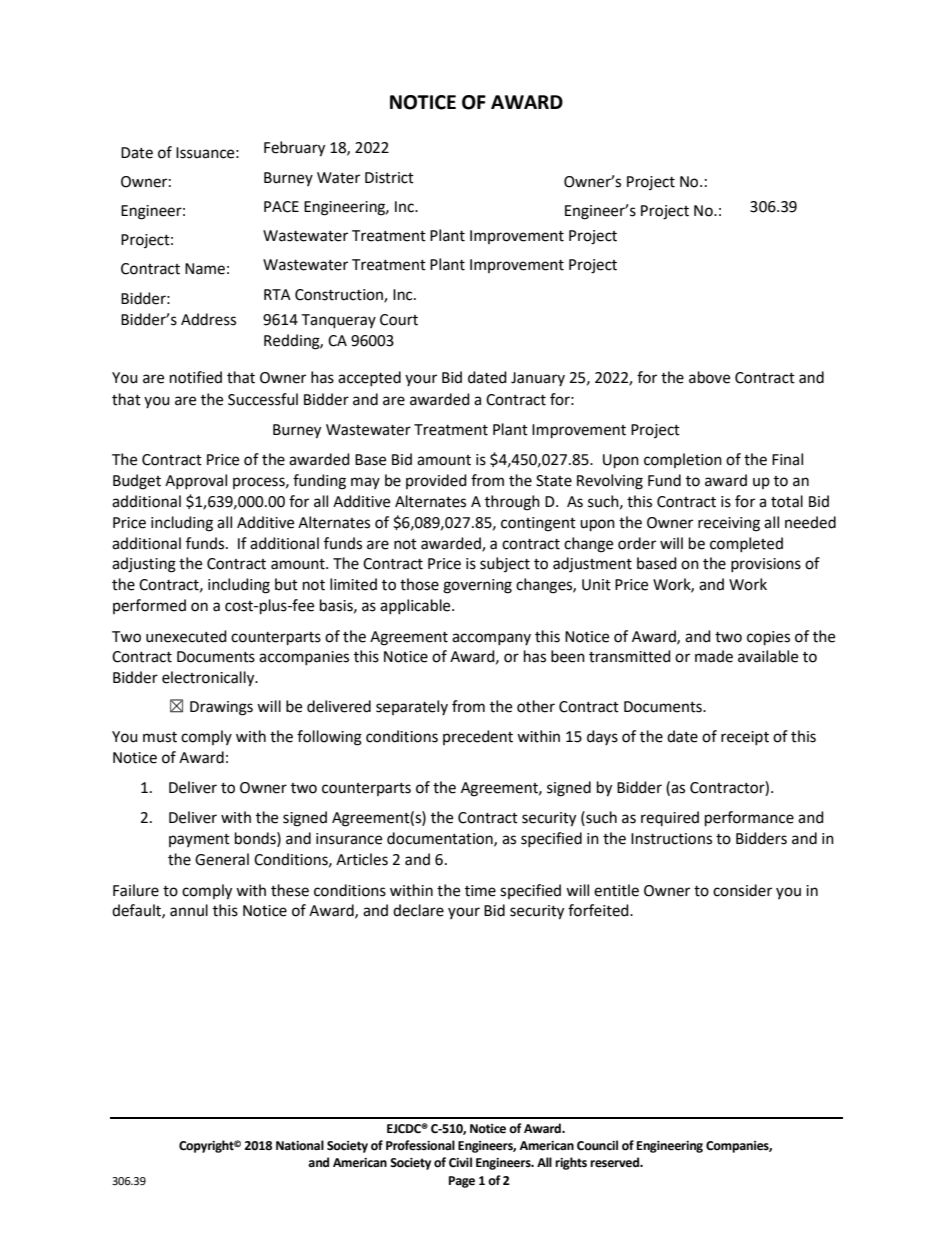 This document has height=1233, width=952. I want to click on accompany, so click(491, 639).
